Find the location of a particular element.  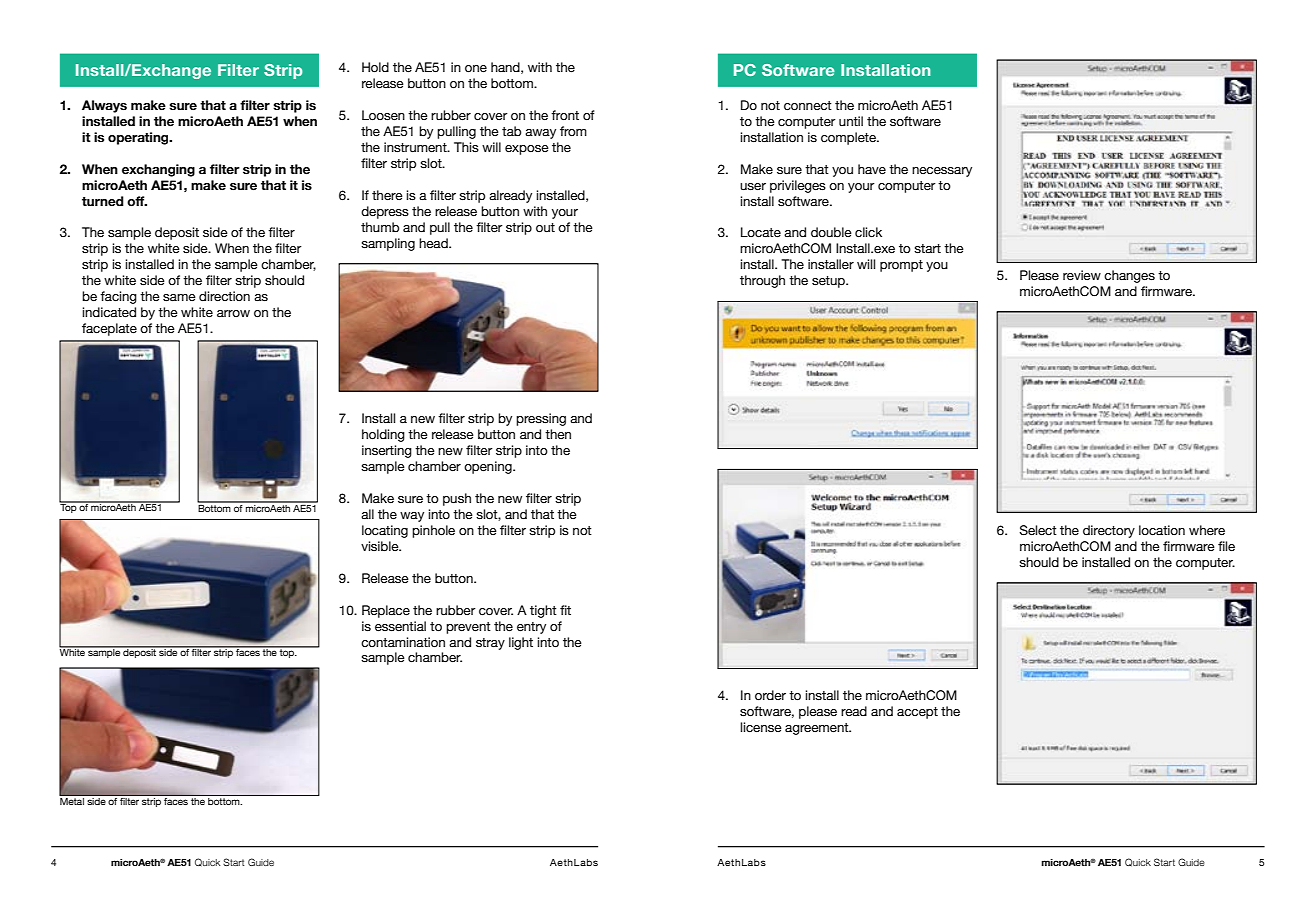

until is located at coordinates (851, 121).
